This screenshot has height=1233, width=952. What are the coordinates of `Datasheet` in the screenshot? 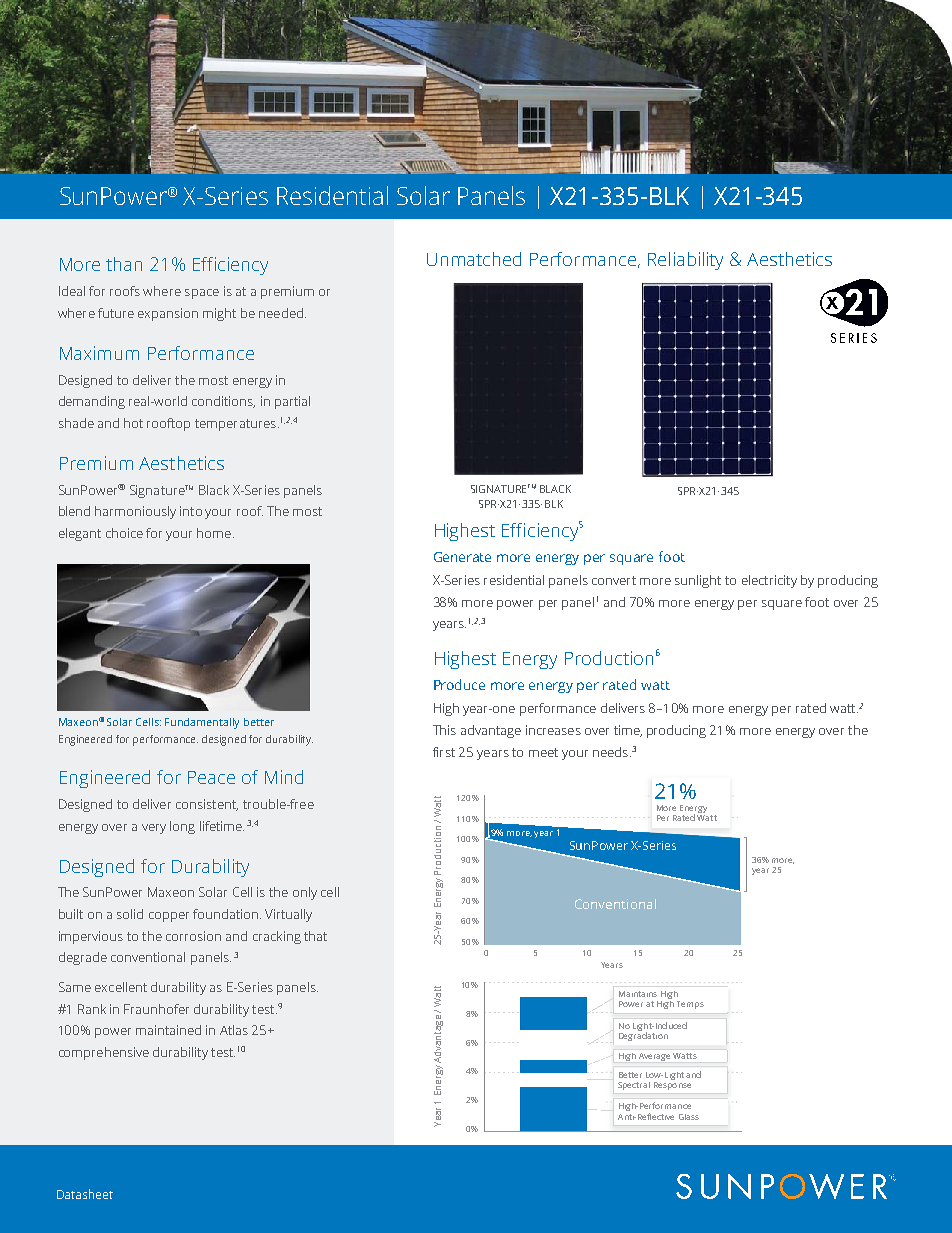 It's located at (85, 1194).
